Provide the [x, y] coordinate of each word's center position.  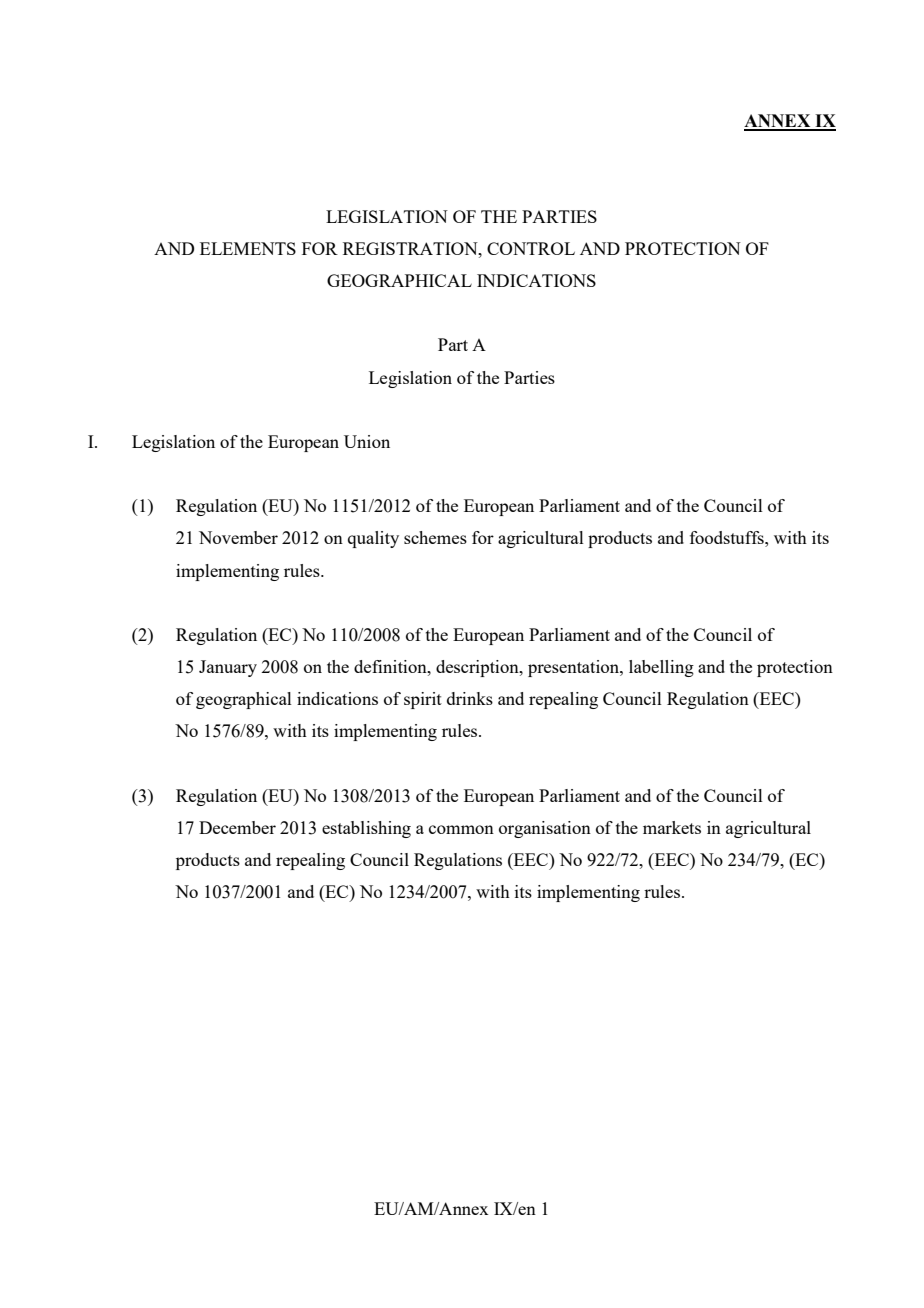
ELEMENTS [248, 248]
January [228, 668]
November [238, 537]
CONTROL [531, 248]
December [237, 827]
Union [367, 441]
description [478, 668]
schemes [435, 537]
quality [373, 539]
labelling [661, 668]
